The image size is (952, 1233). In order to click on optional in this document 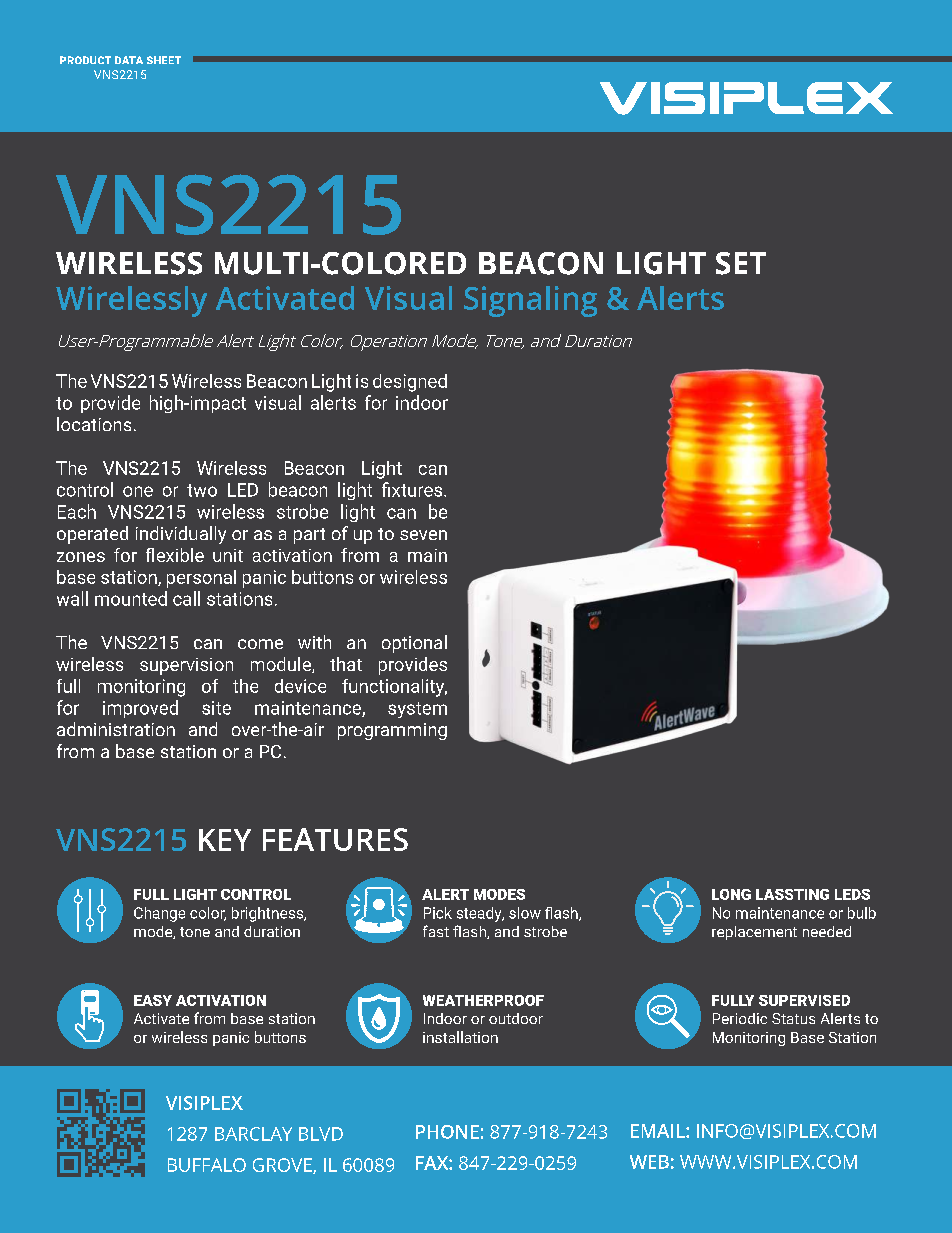, I will do `click(414, 644)`.
